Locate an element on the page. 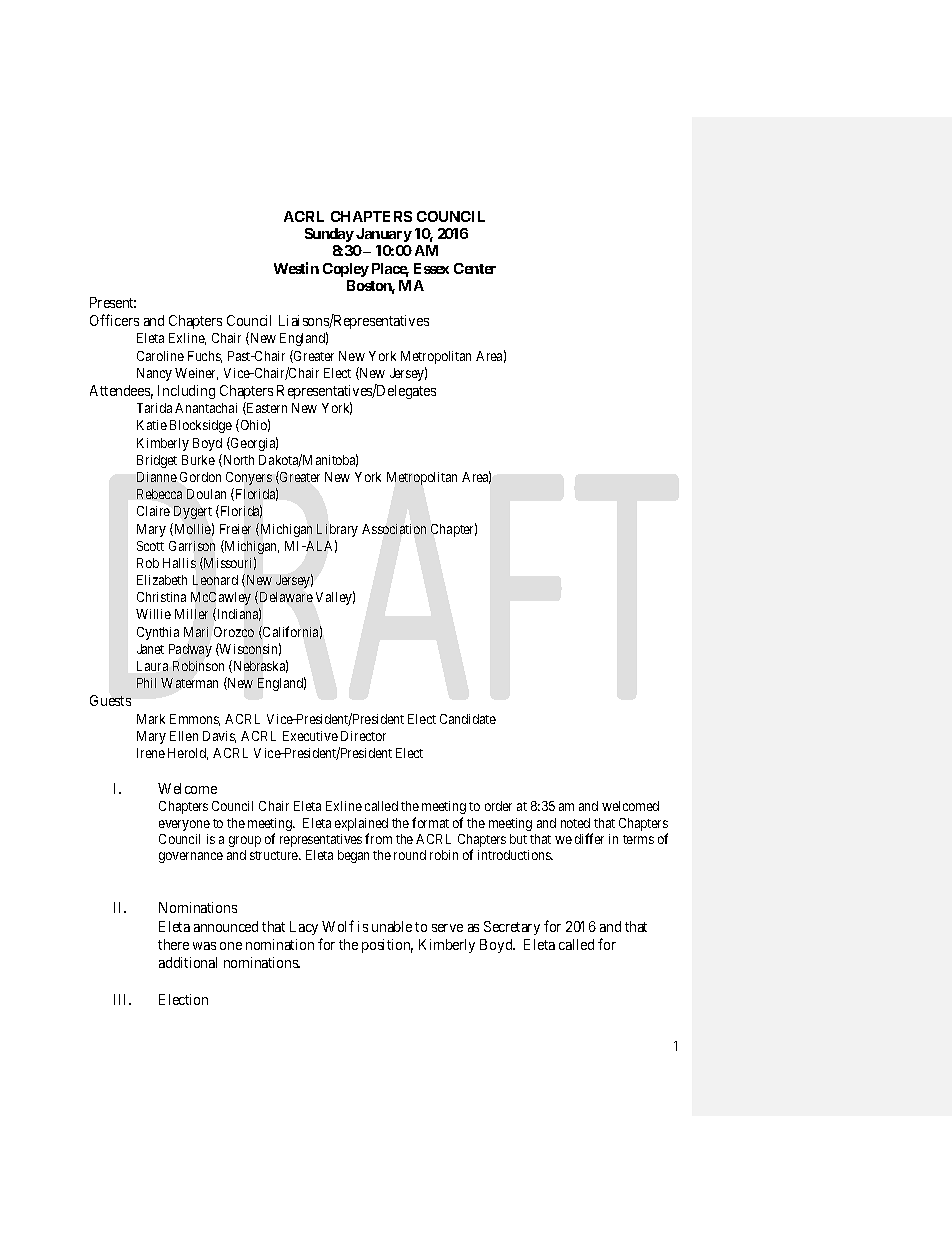  Officers is located at coordinates (114, 320).
